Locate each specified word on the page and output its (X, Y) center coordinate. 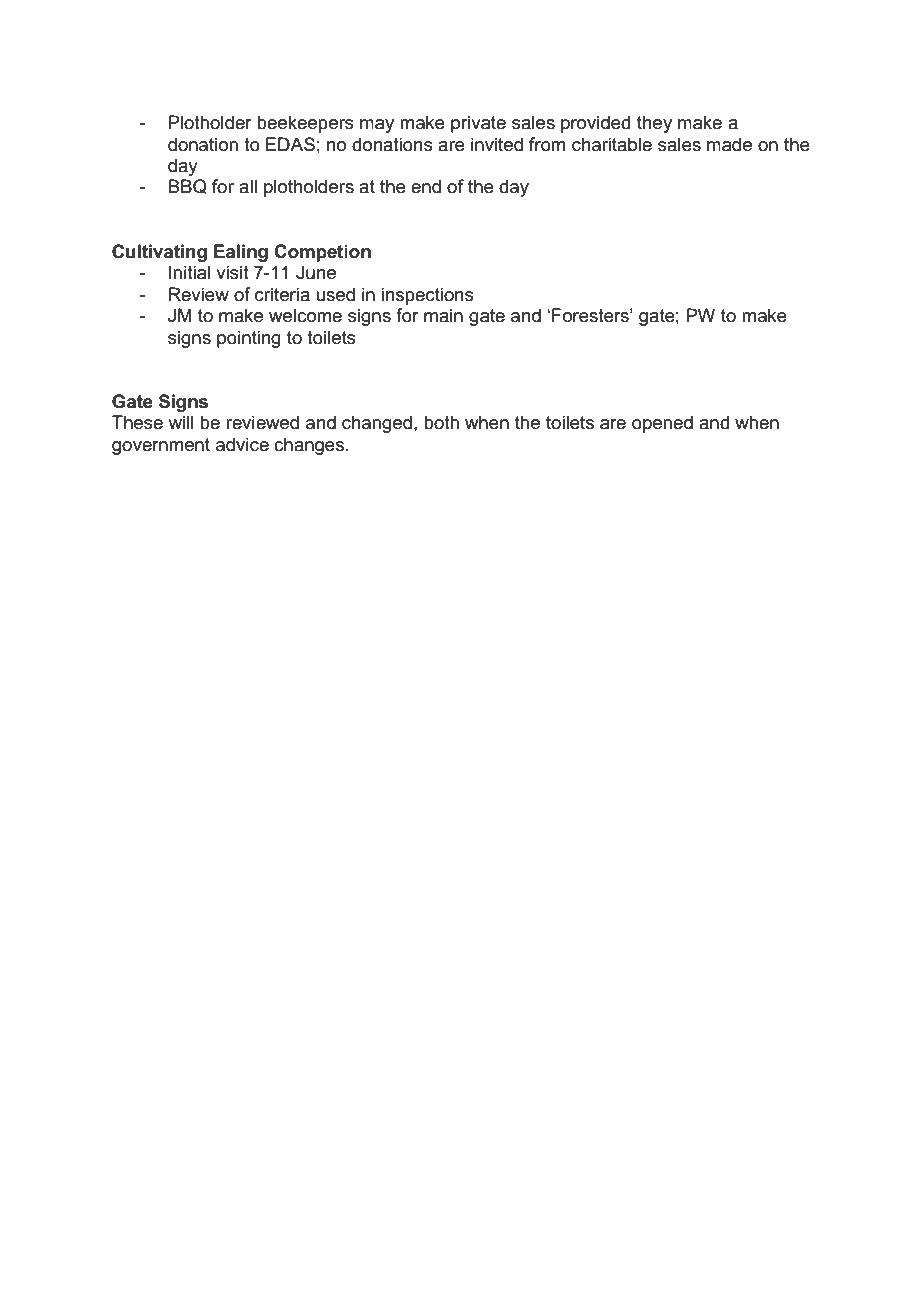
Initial (189, 272)
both (441, 422)
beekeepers (305, 124)
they (654, 124)
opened (662, 424)
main (443, 315)
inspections (427, 296)
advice (242, 444)
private (478, 124)
